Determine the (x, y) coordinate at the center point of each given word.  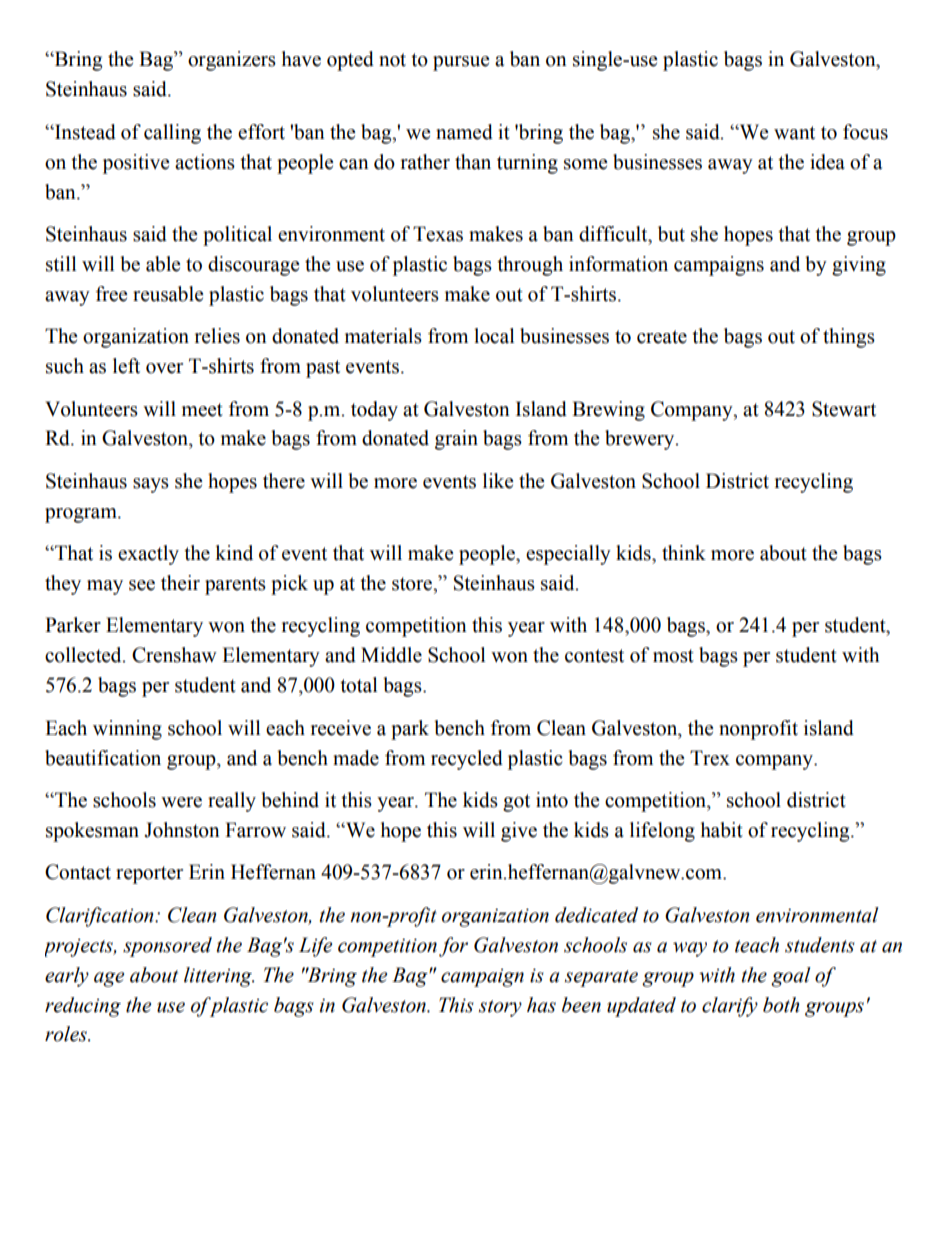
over (164, 368)
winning (127, 730)
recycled (467, 760)
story (500, 1008)
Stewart (844, 409)
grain (456, 440)
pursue (461, 63)
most (673, 656)
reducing (83, 1007)
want (794, 133)
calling (172, 134)
